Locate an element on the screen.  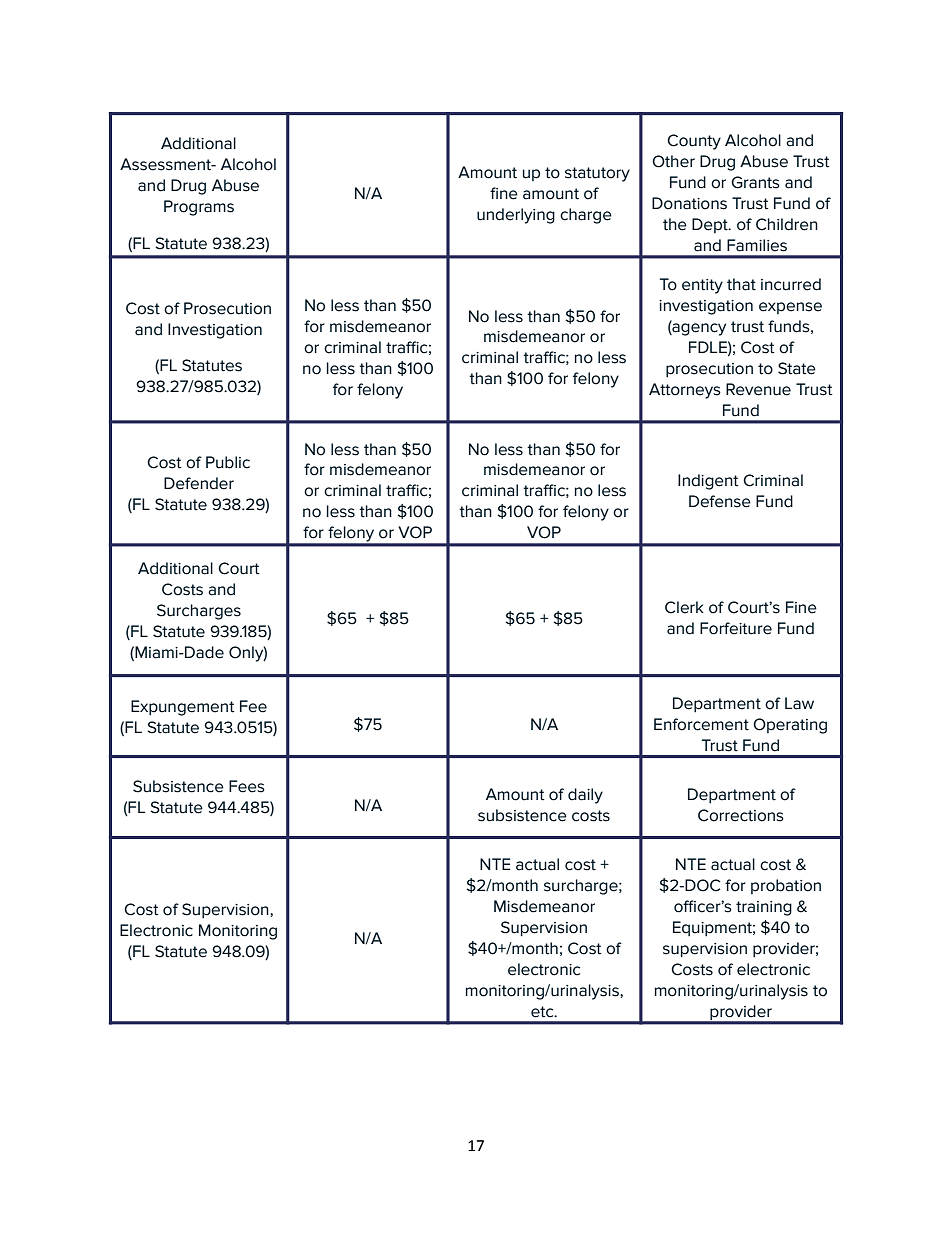
training is located at coordinates (764, 908).
